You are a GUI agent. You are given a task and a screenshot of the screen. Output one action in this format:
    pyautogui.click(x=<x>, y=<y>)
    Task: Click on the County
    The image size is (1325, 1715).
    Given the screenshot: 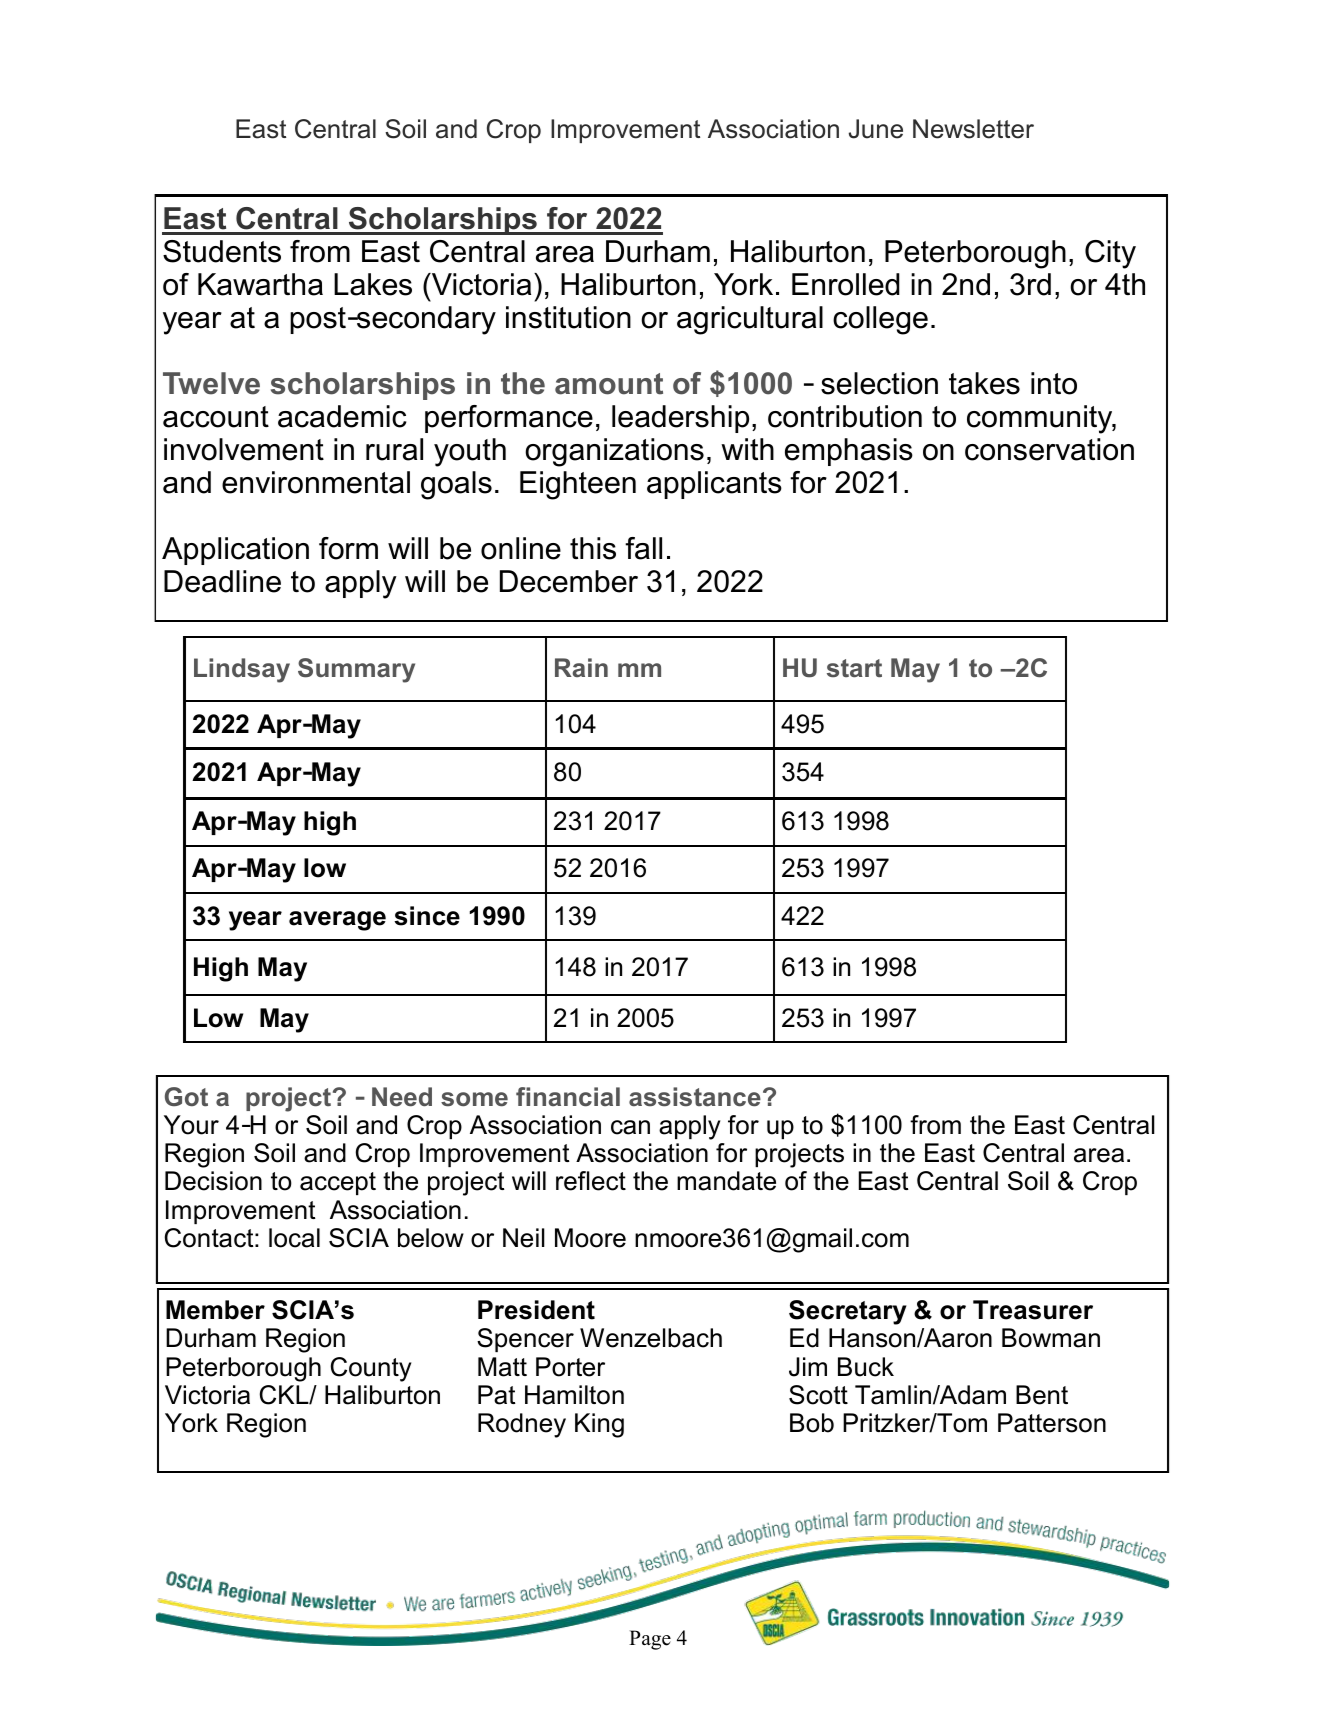 What is the action you would take?
    pyautogui.click(x=371, y=1369)
